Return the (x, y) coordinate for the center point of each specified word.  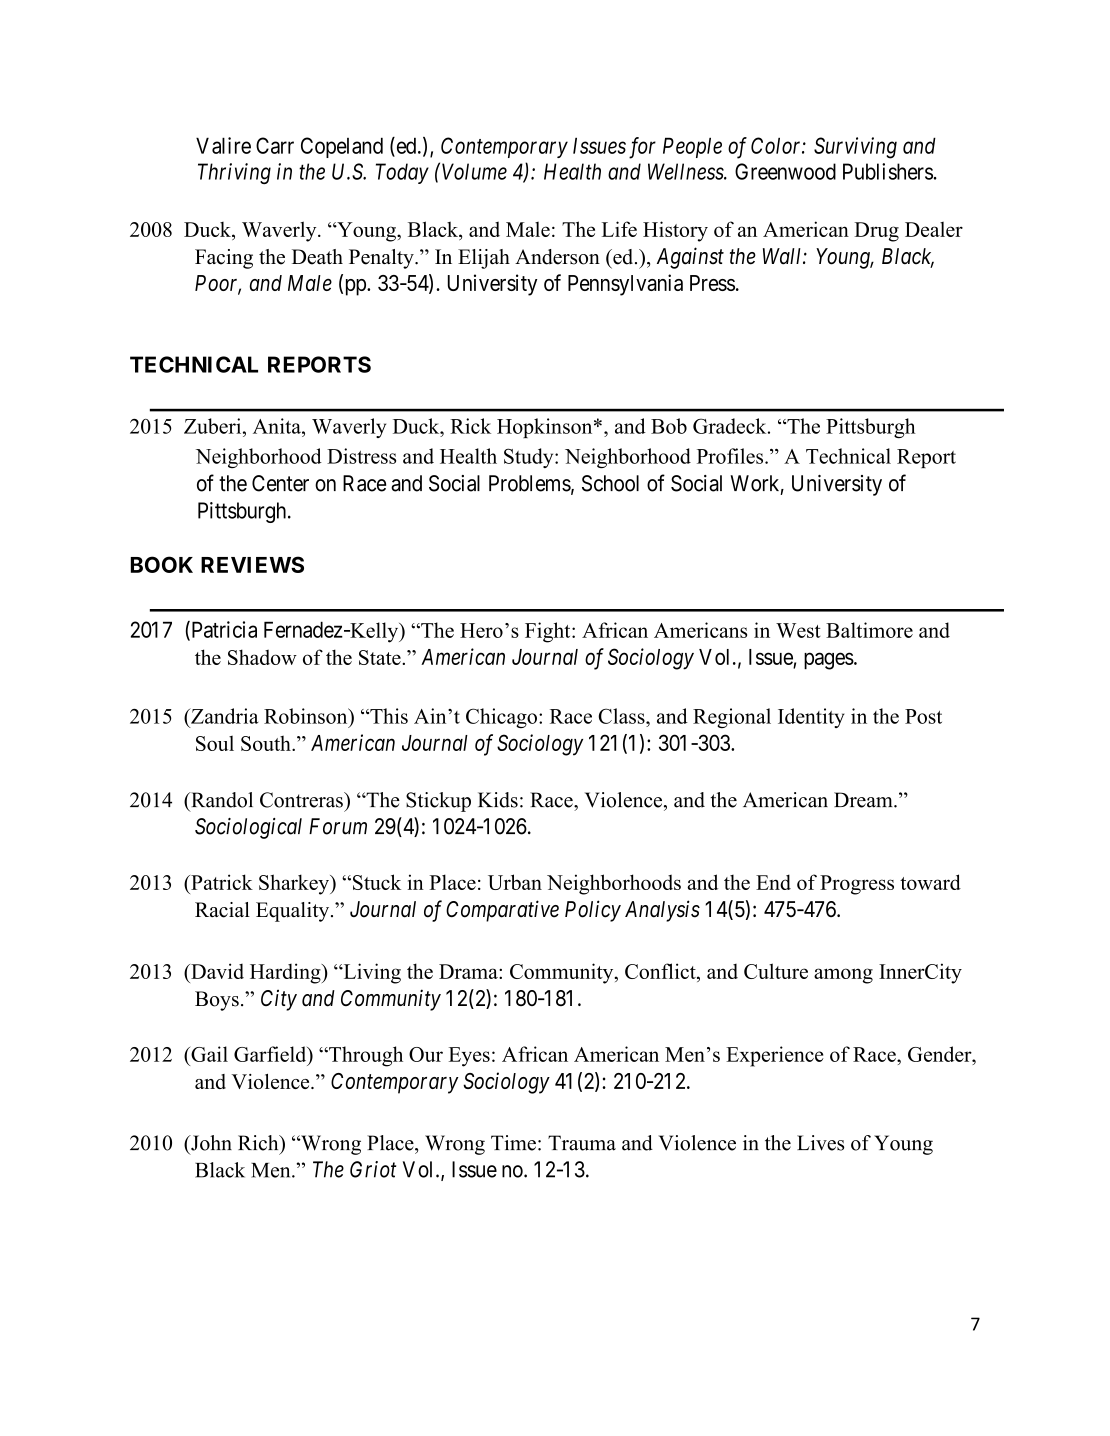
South (267, 743)
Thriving (234, 173)
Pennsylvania (625, 285)
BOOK (162, 564)
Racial (222, 910)
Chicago (501, 718)
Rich (259, 1143)
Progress (857, 885)
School (610, 483)
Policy (593, 911)
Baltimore (869, 630)
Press (712, 283)
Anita (278, 426)
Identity (811, 718)
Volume (474, 171)
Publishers (888, 171)
